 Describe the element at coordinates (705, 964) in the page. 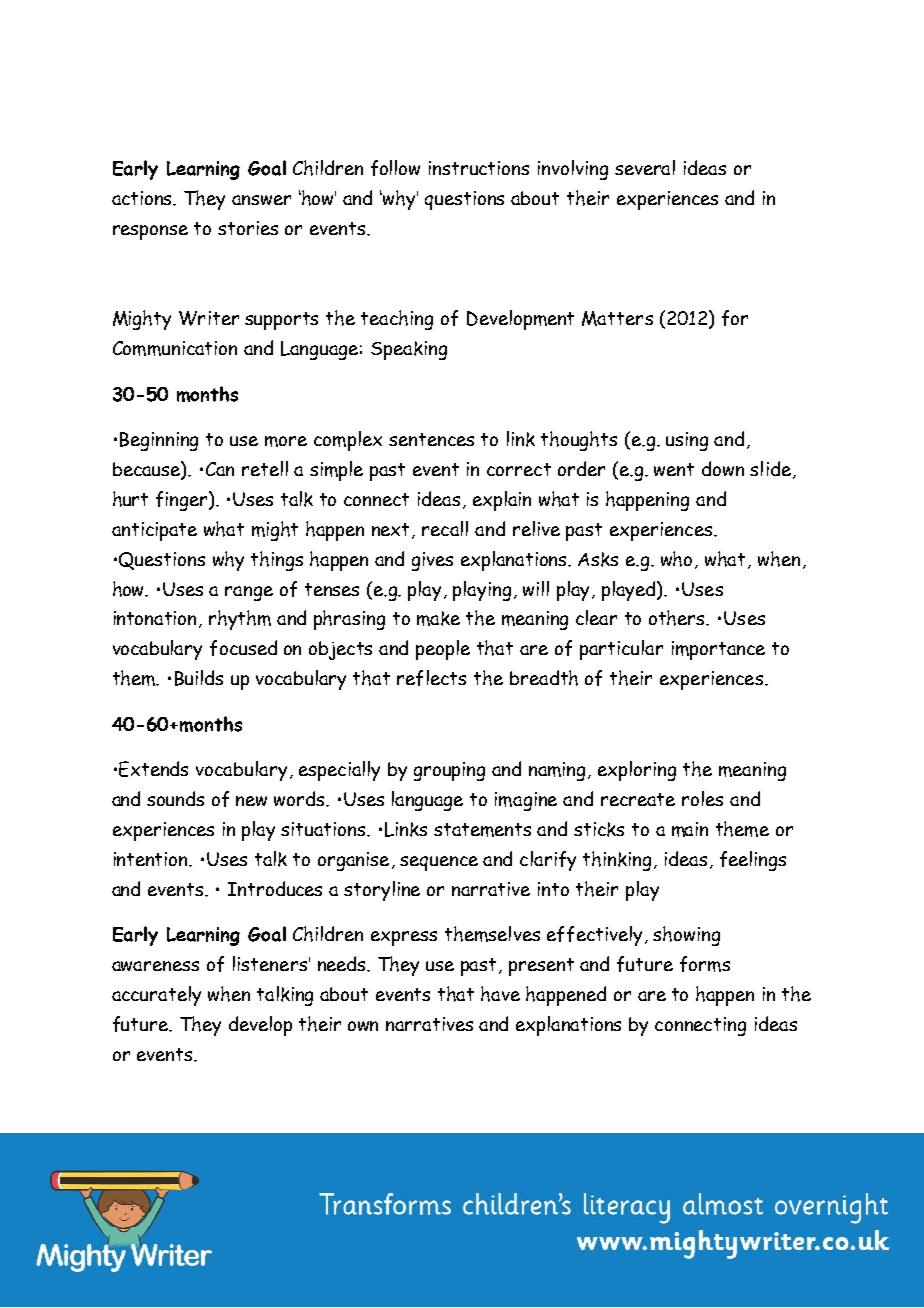

I see `forms` at that location.
